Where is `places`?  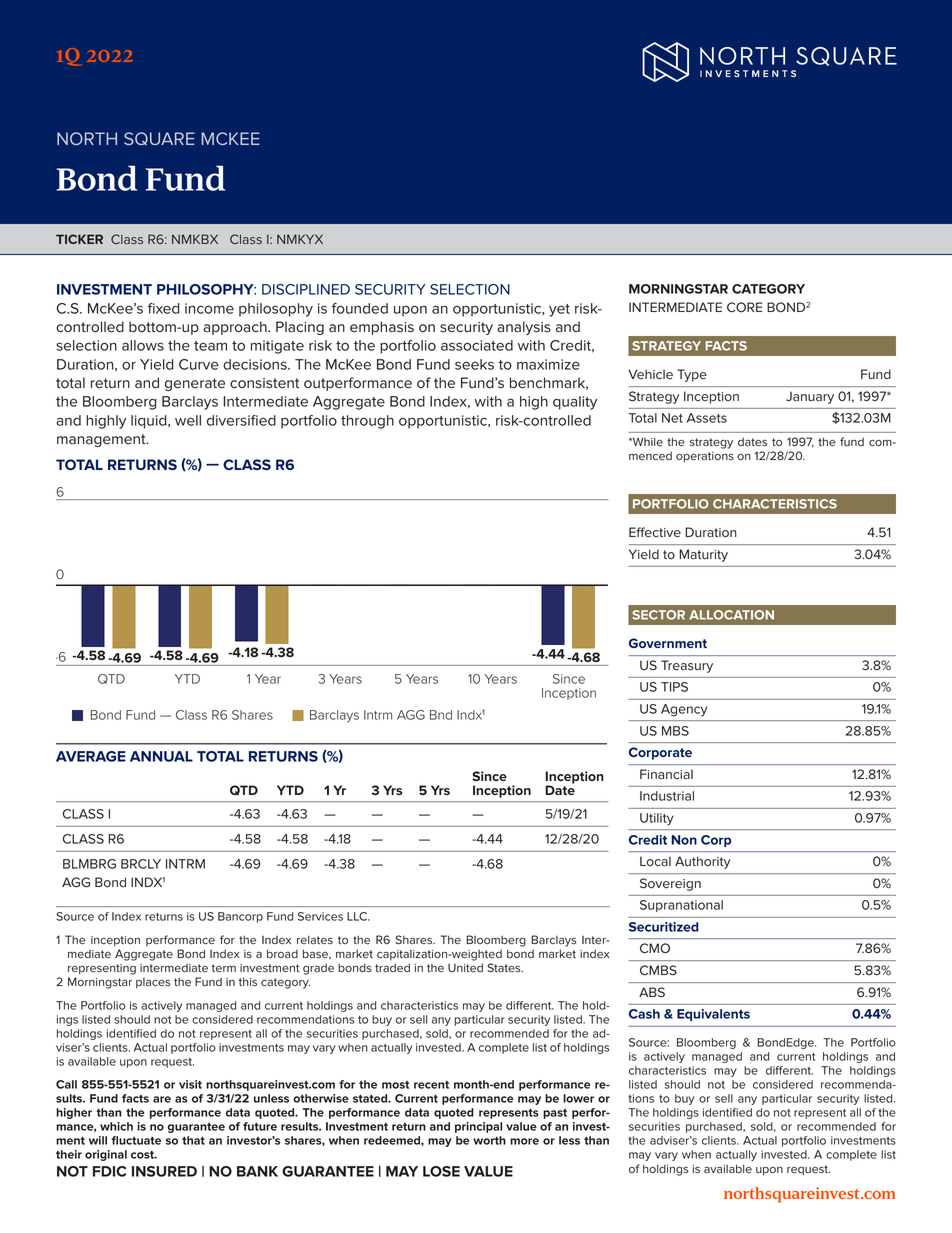 places is located at coordinates (153, 983).
